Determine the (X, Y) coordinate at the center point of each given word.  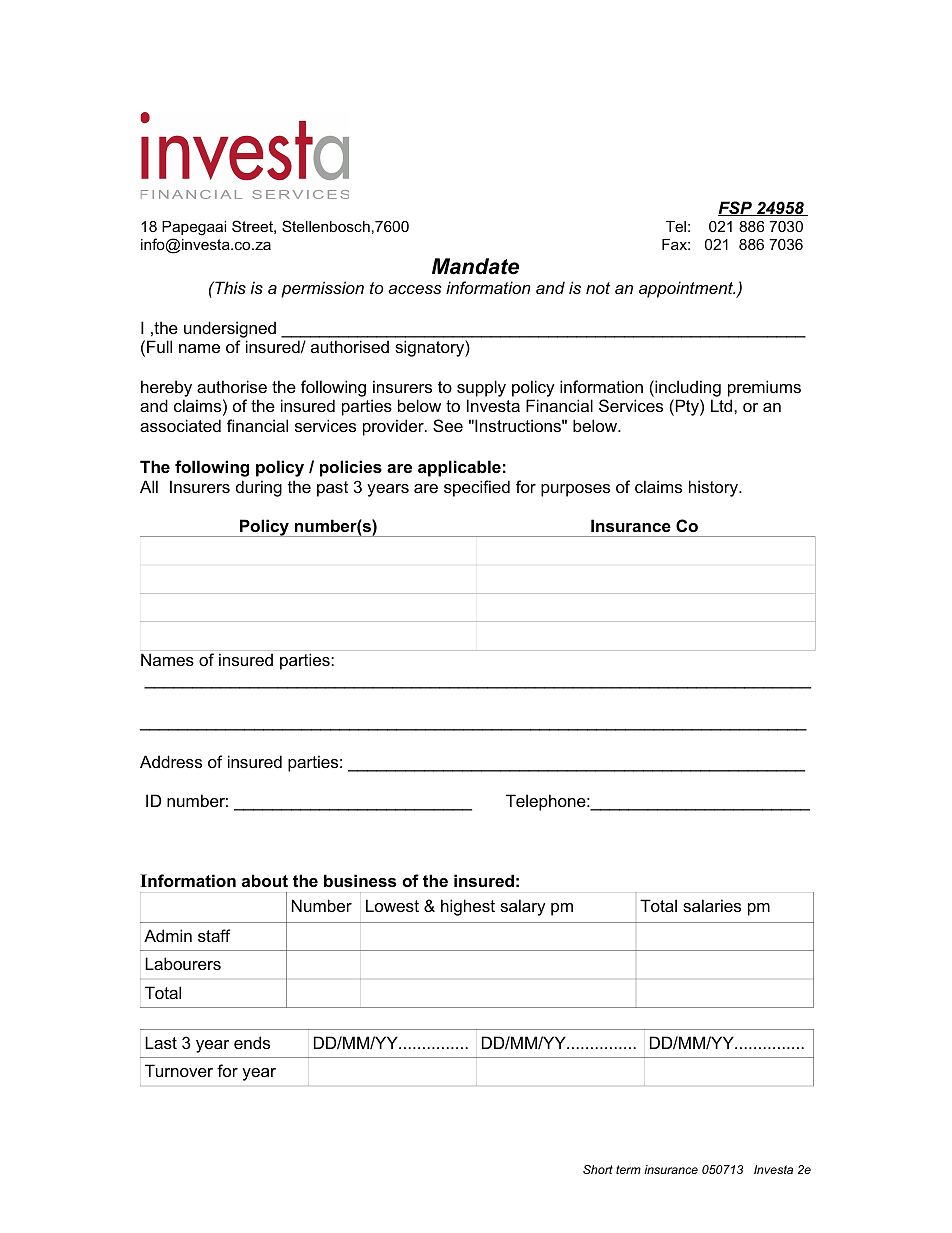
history (714, 488)
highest (468, 907)
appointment (687, 289)
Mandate (475, 266)
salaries (712, 905)
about (265, 880)
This (229, 287)
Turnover (179, 1070)
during (259, 488)
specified (477, 488)
